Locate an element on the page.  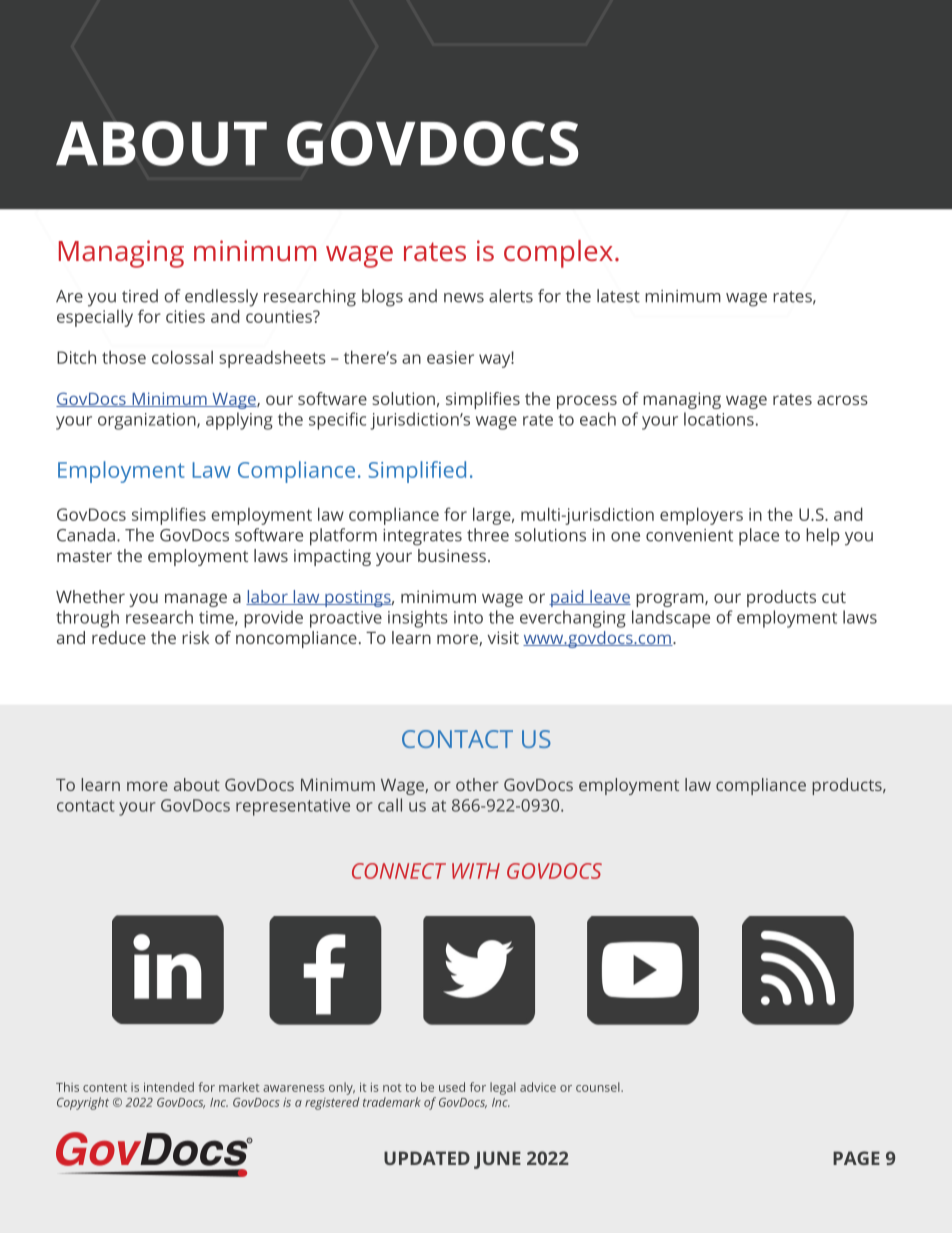
business is located at coordinates (452, 555).
